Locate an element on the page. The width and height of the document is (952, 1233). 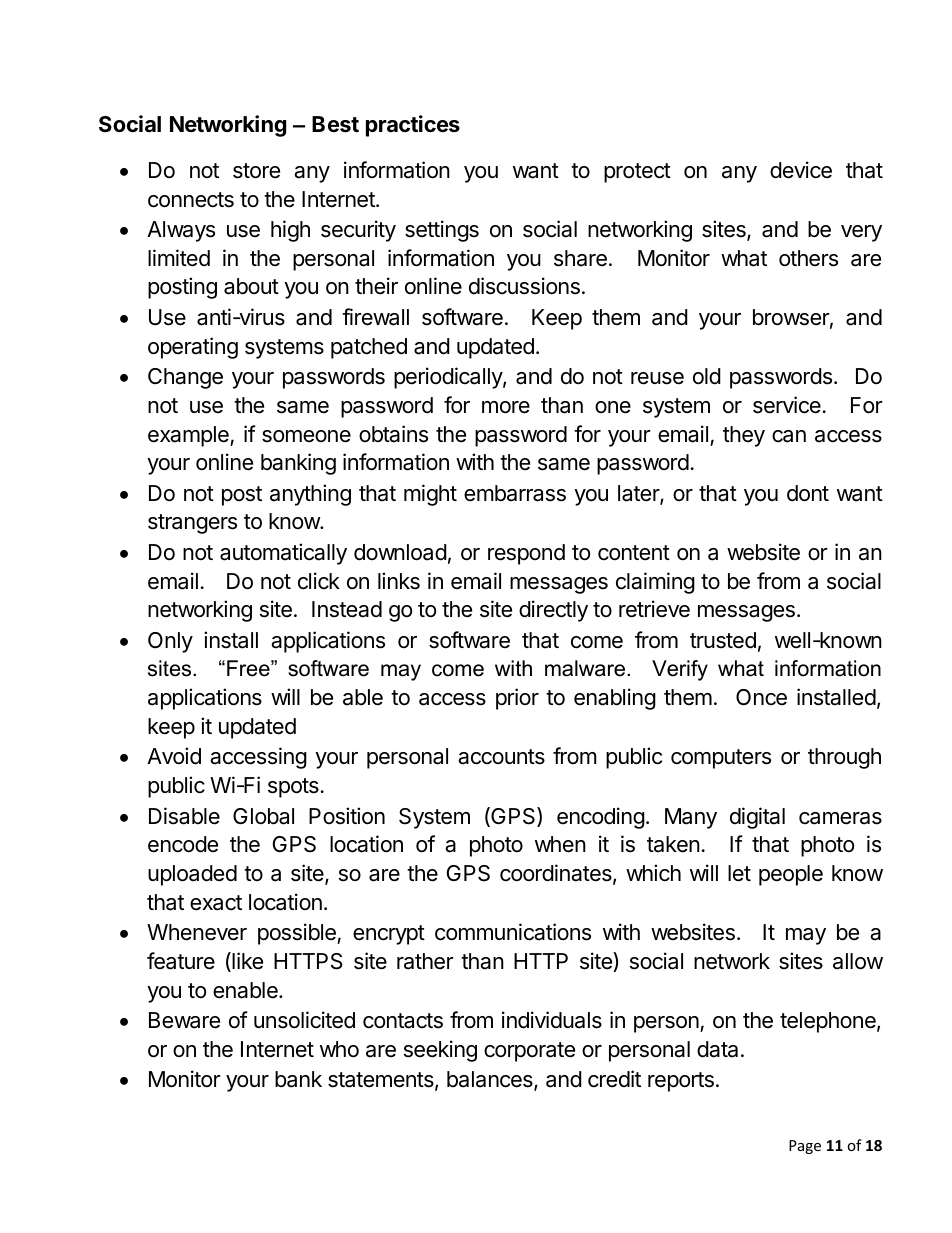
device is located at coordinates (801, 170).
